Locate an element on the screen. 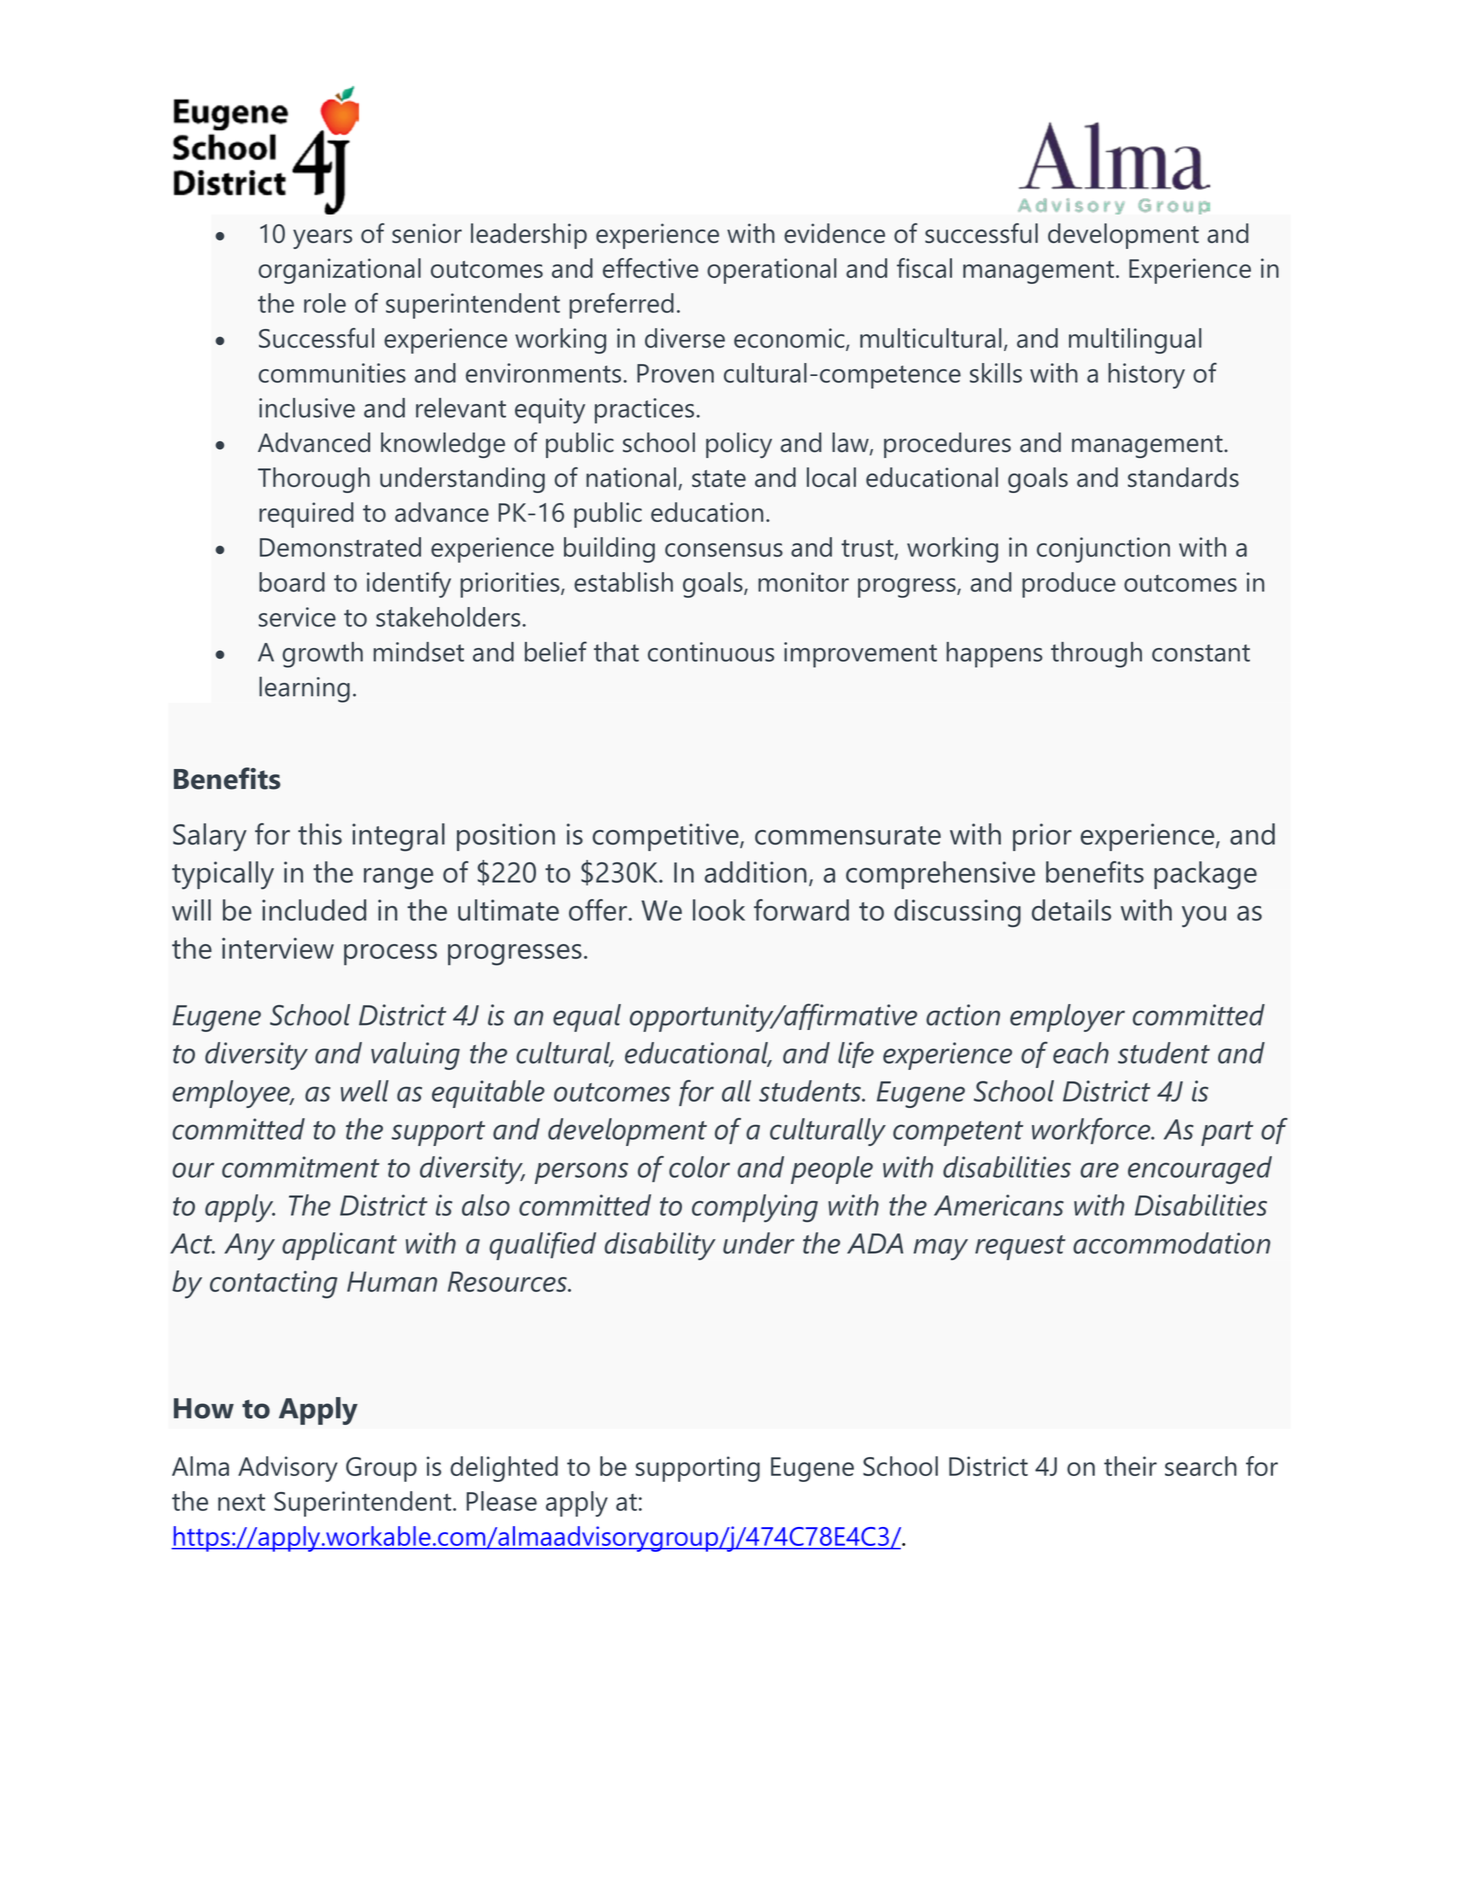 The height and width of the screenshot is (1888, 1459). effective is located at coordinates (650, 268).
